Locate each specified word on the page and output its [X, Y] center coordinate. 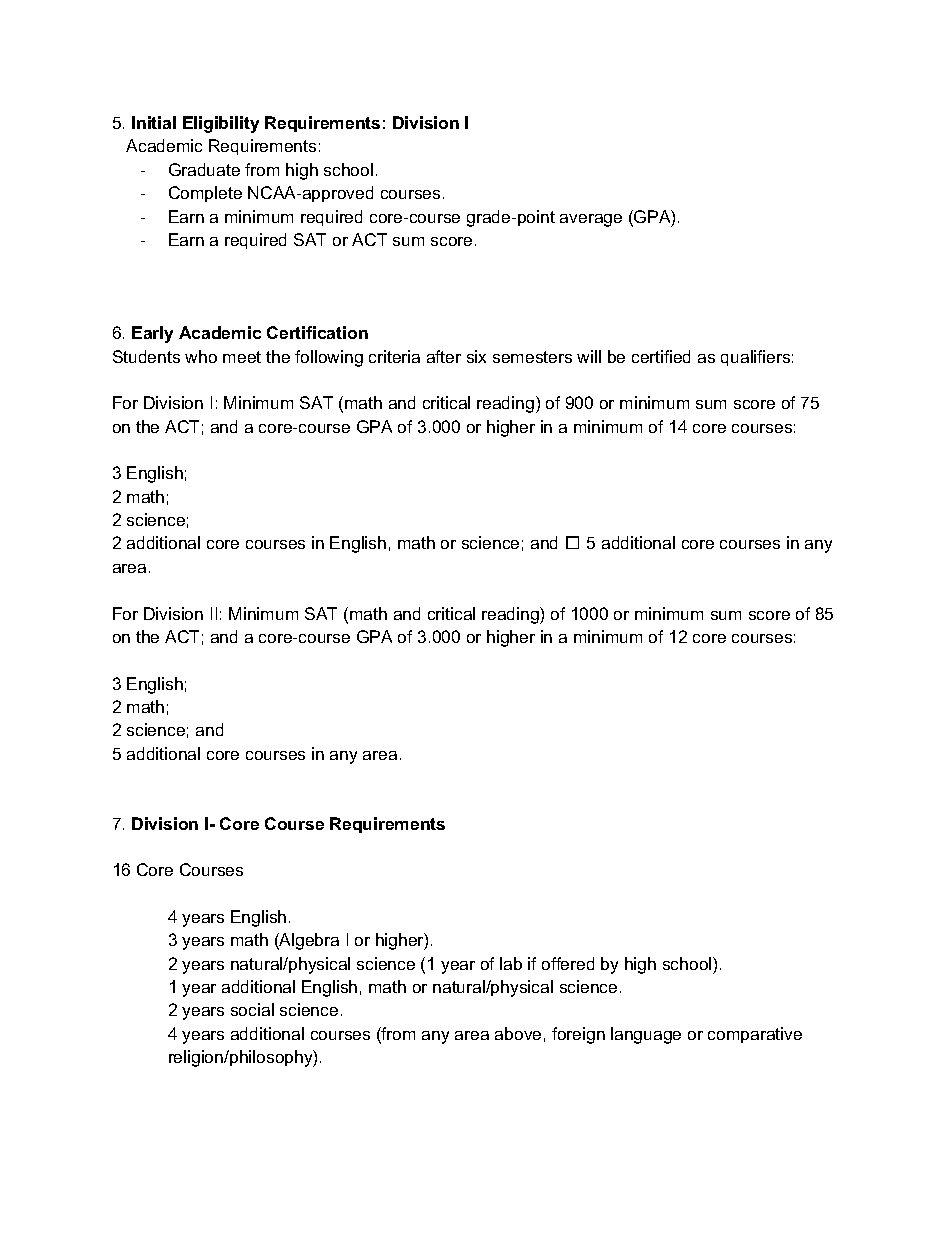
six [476, 356]
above [518, 1033]
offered [568, 963]
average [591, 220]
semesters [532, 357]
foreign [578, 1035]
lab [511, 963]
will [589, 356]
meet [242, 357]
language [646, 1035]
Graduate [204, 169]
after [444, 356]
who [201, 356]
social [252, 1009]
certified [661, 356]
